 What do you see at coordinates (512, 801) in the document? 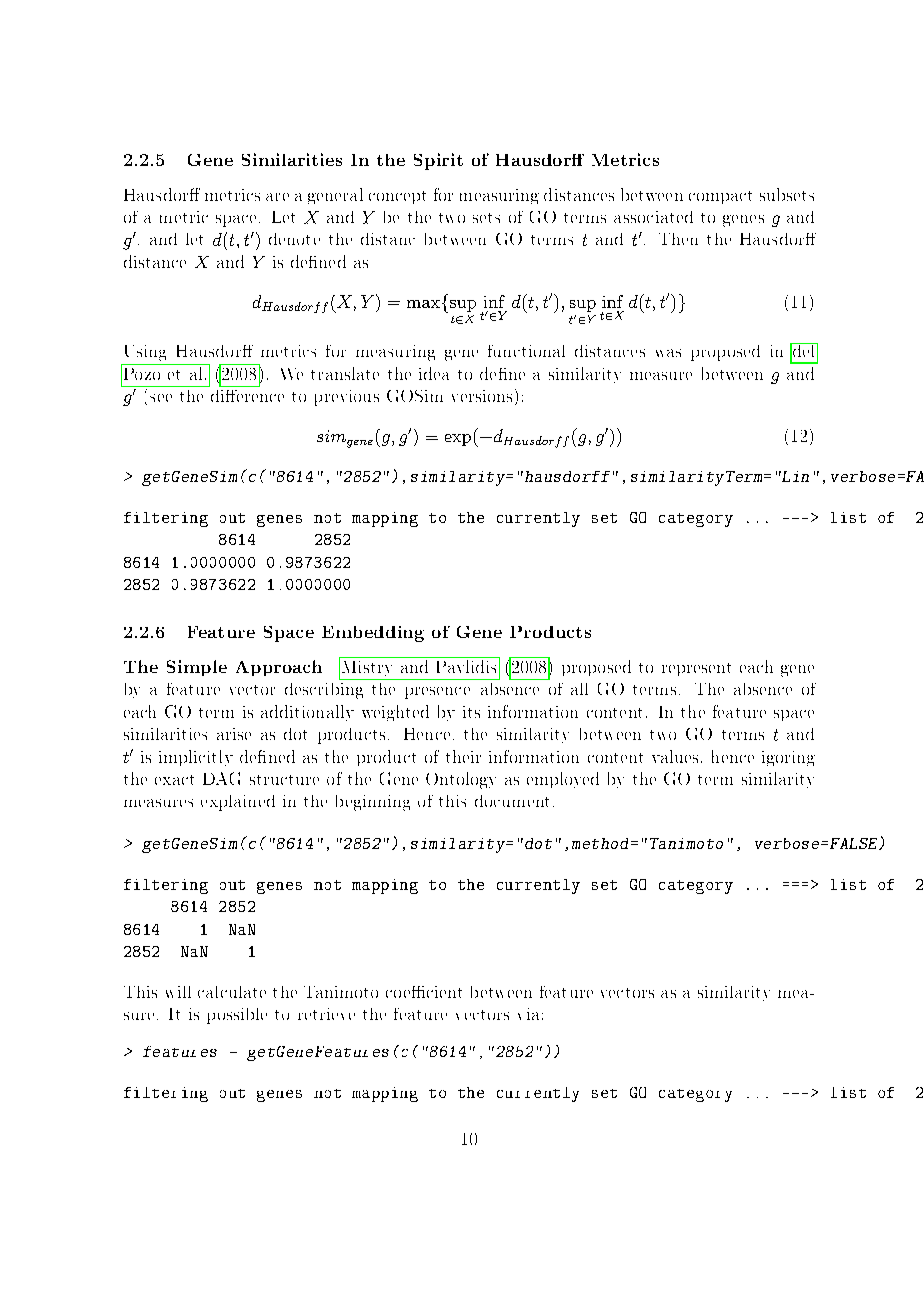
I see `document` at bounding box center [512, 801].
